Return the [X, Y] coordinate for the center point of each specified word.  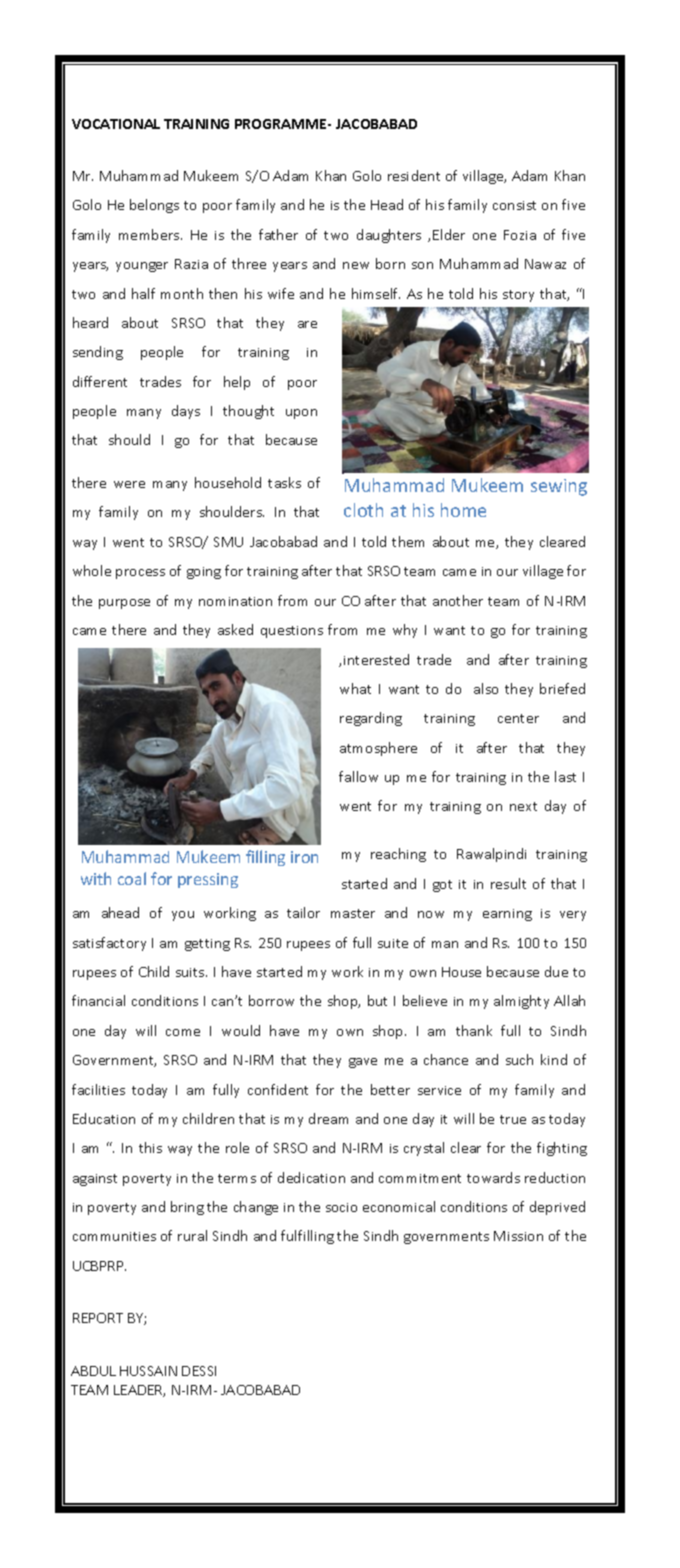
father [278, 234]
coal [132, 878]
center [518, 718]
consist [514, 205]
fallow [358, 776]
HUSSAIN [148, 1371]
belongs [154, 206]
